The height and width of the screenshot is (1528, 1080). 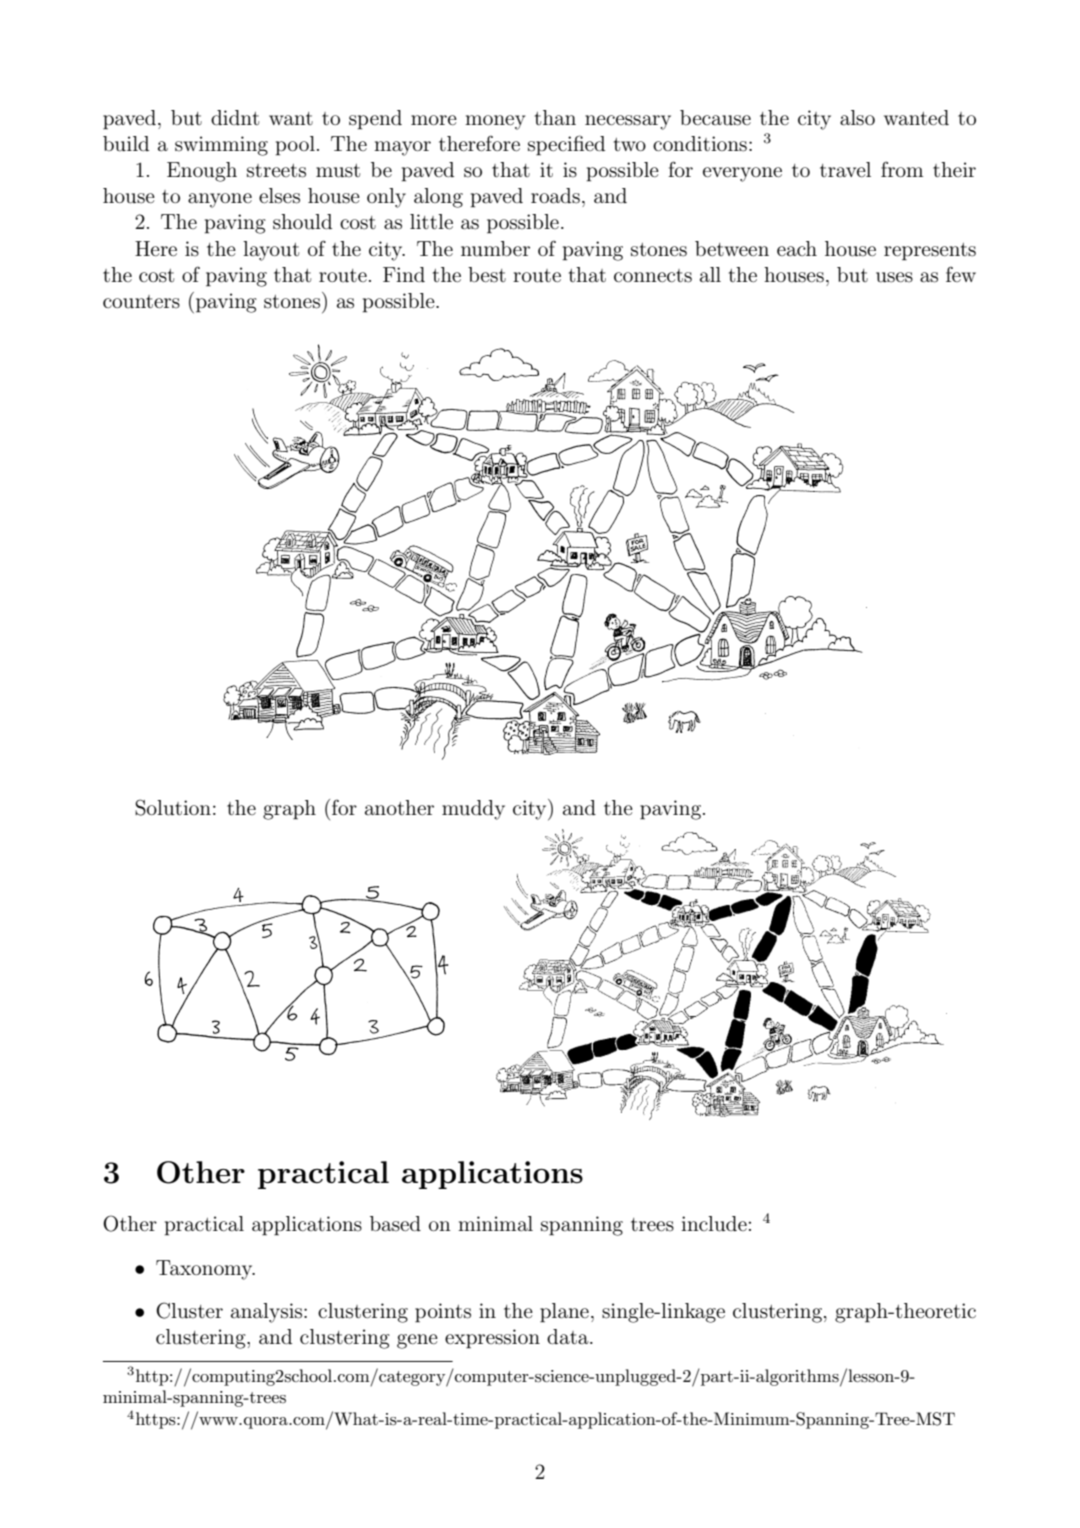 I want to click on specified, so click(x=566, y=145).
